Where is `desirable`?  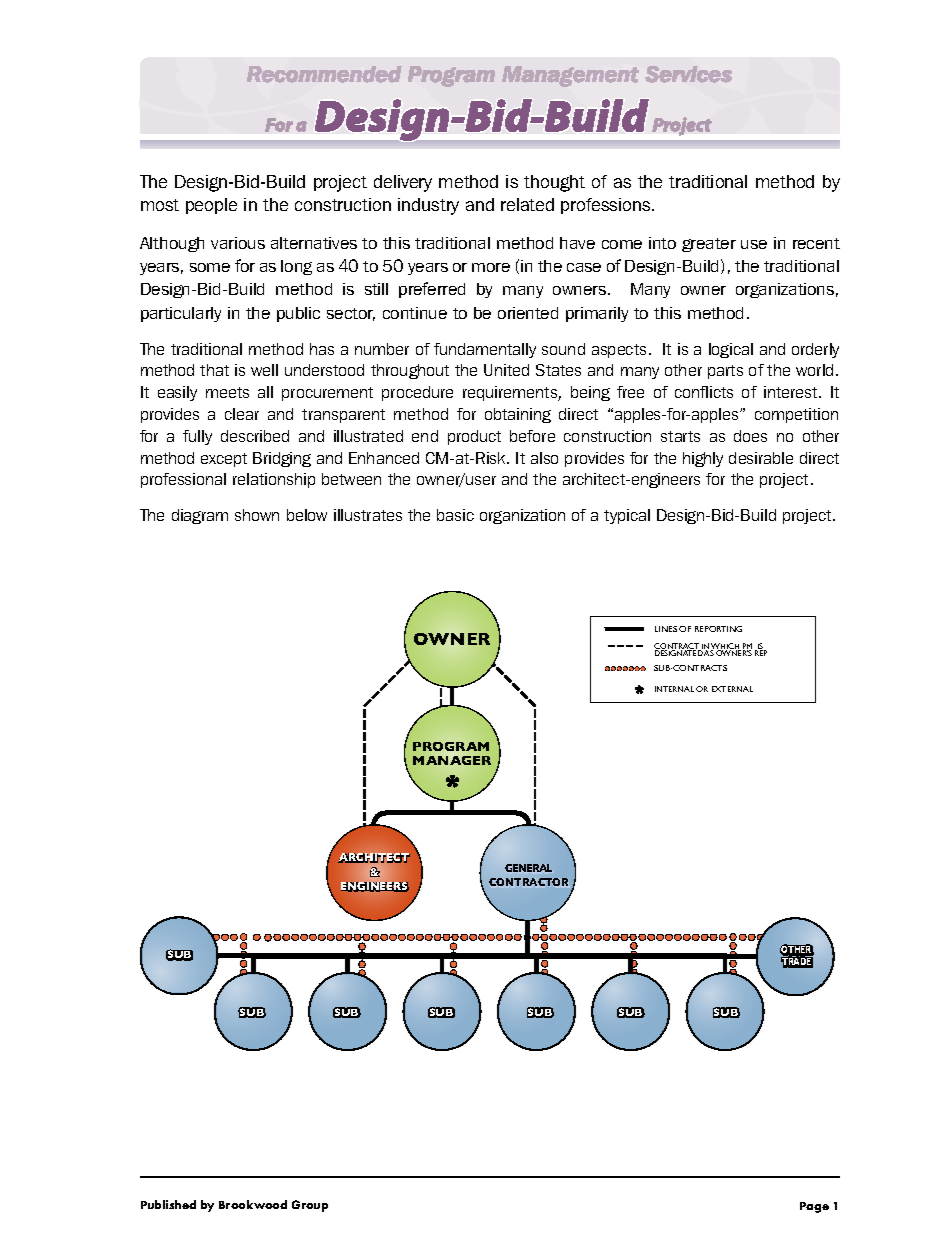
desirable is located at coordinates (761, 458).
